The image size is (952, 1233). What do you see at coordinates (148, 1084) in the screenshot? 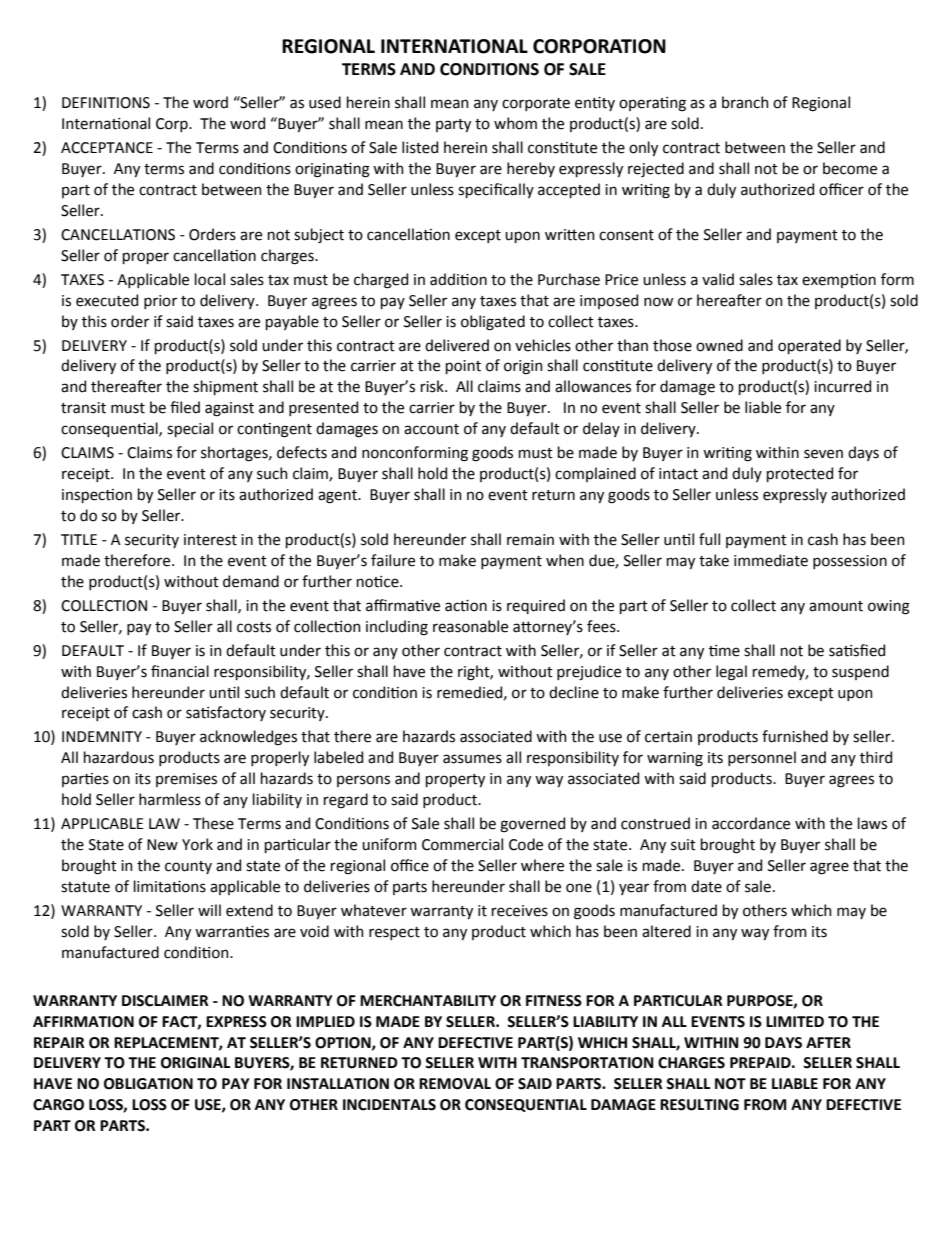
I see `OBLIGATION` at bounding box center [148, 1084].
